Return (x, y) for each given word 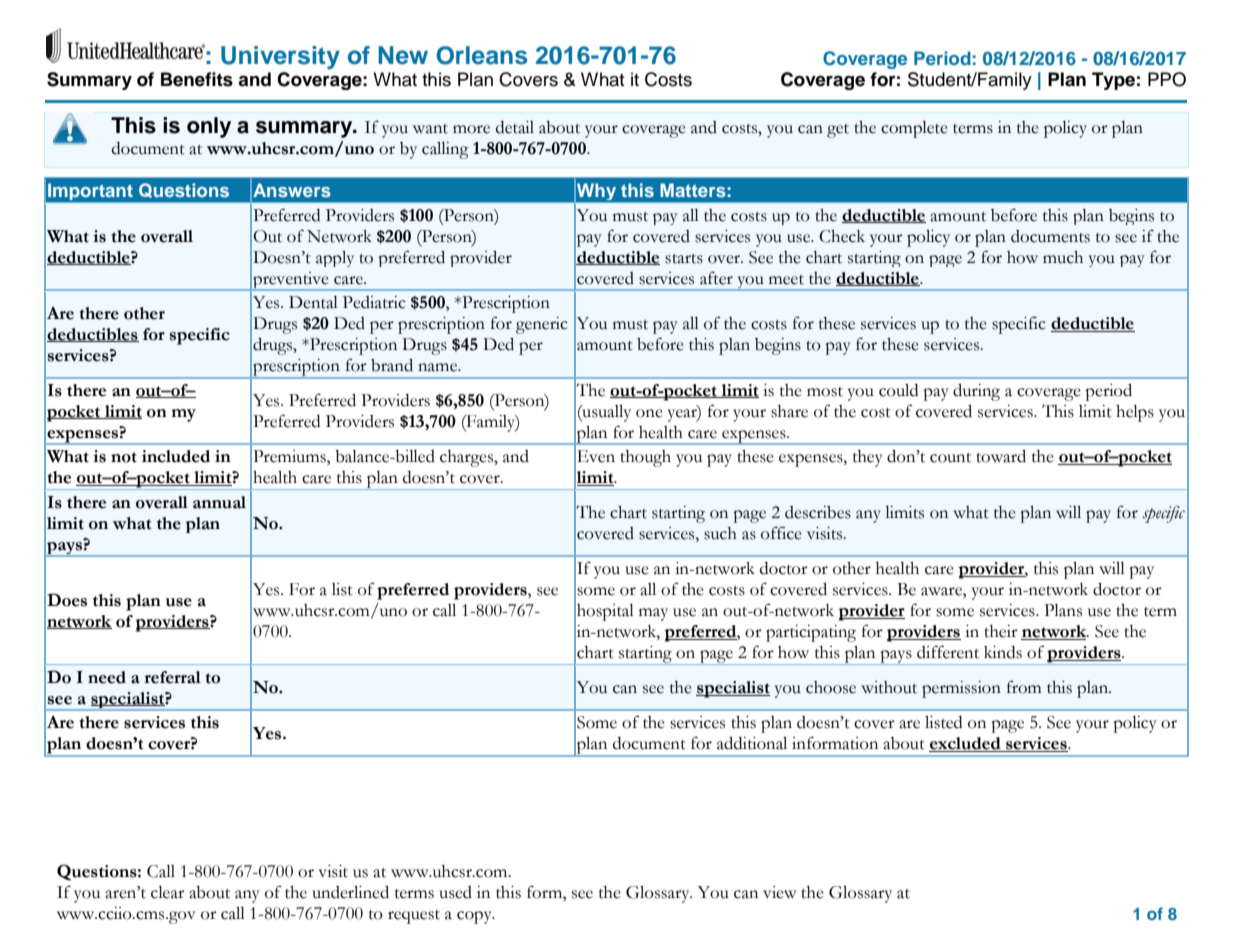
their (1001, 631)
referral (173, 677)
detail (515, 127)
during (976, 392)
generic (542, 325)
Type (1113, 81)
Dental (313, 302)
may (653, 614)
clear (168, 892)
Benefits (197, 79)
